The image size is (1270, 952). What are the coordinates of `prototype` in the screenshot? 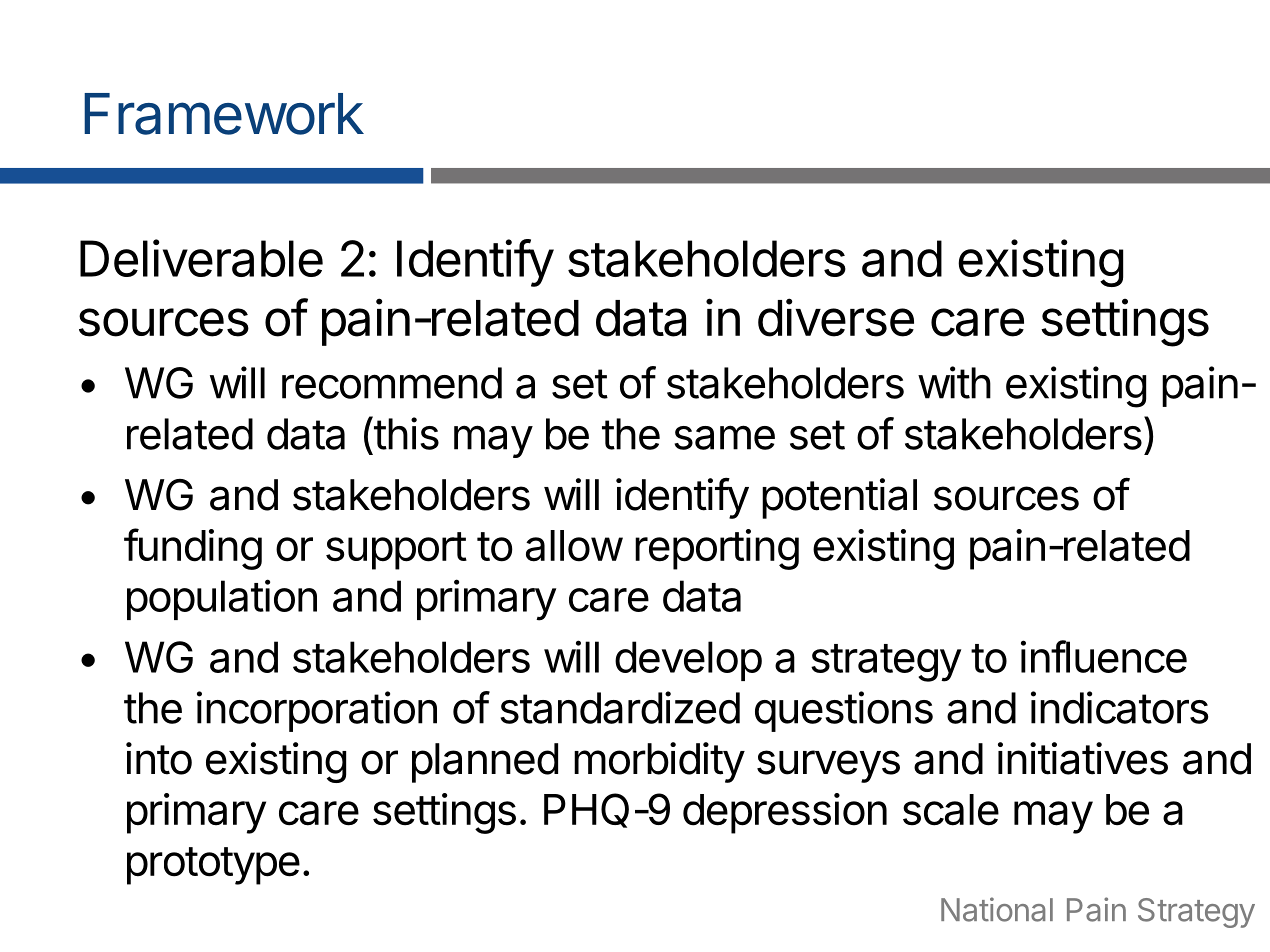 It's located at (213, 866).
